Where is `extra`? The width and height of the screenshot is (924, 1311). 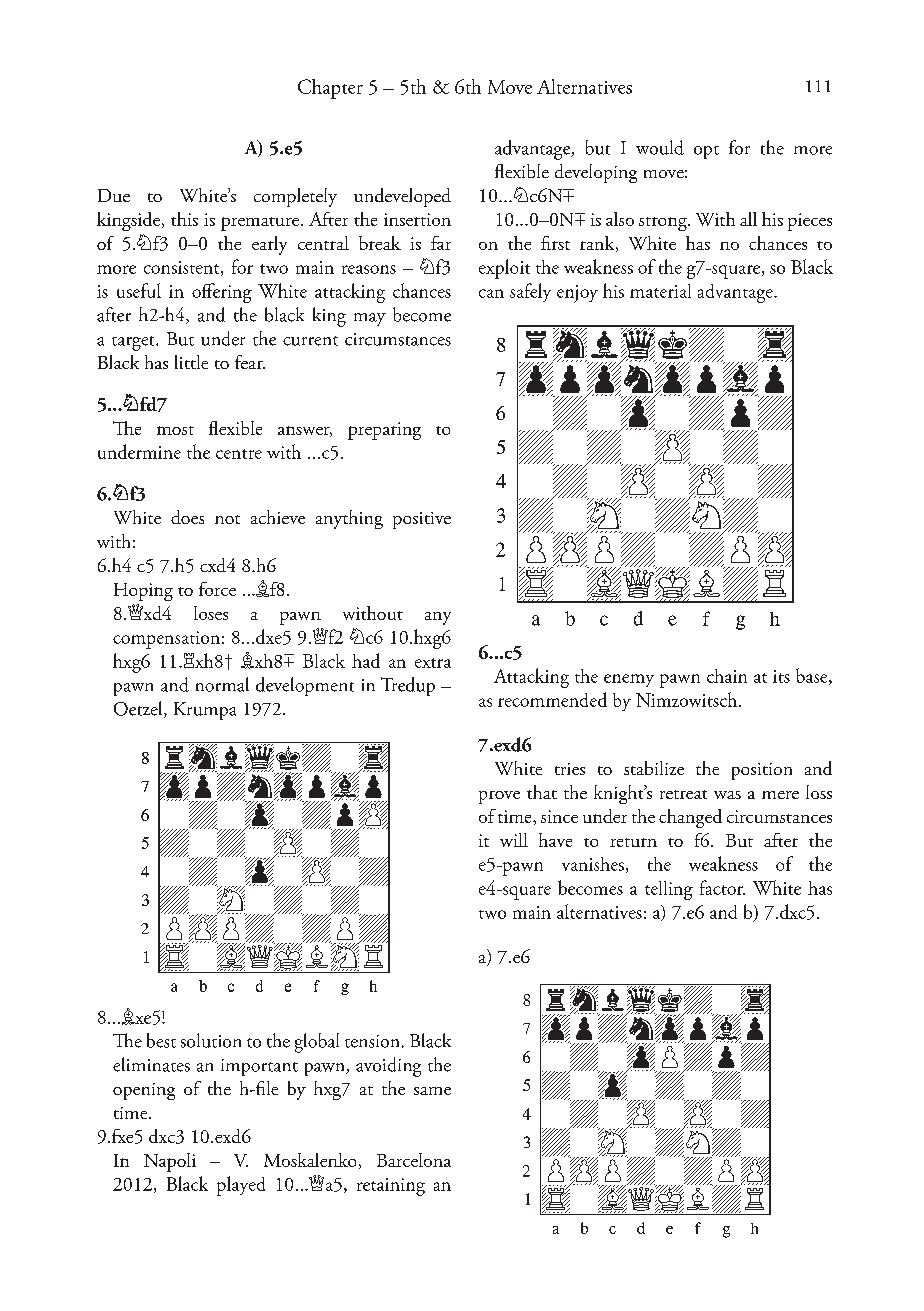
extra is located at coordinates (433, 663).
